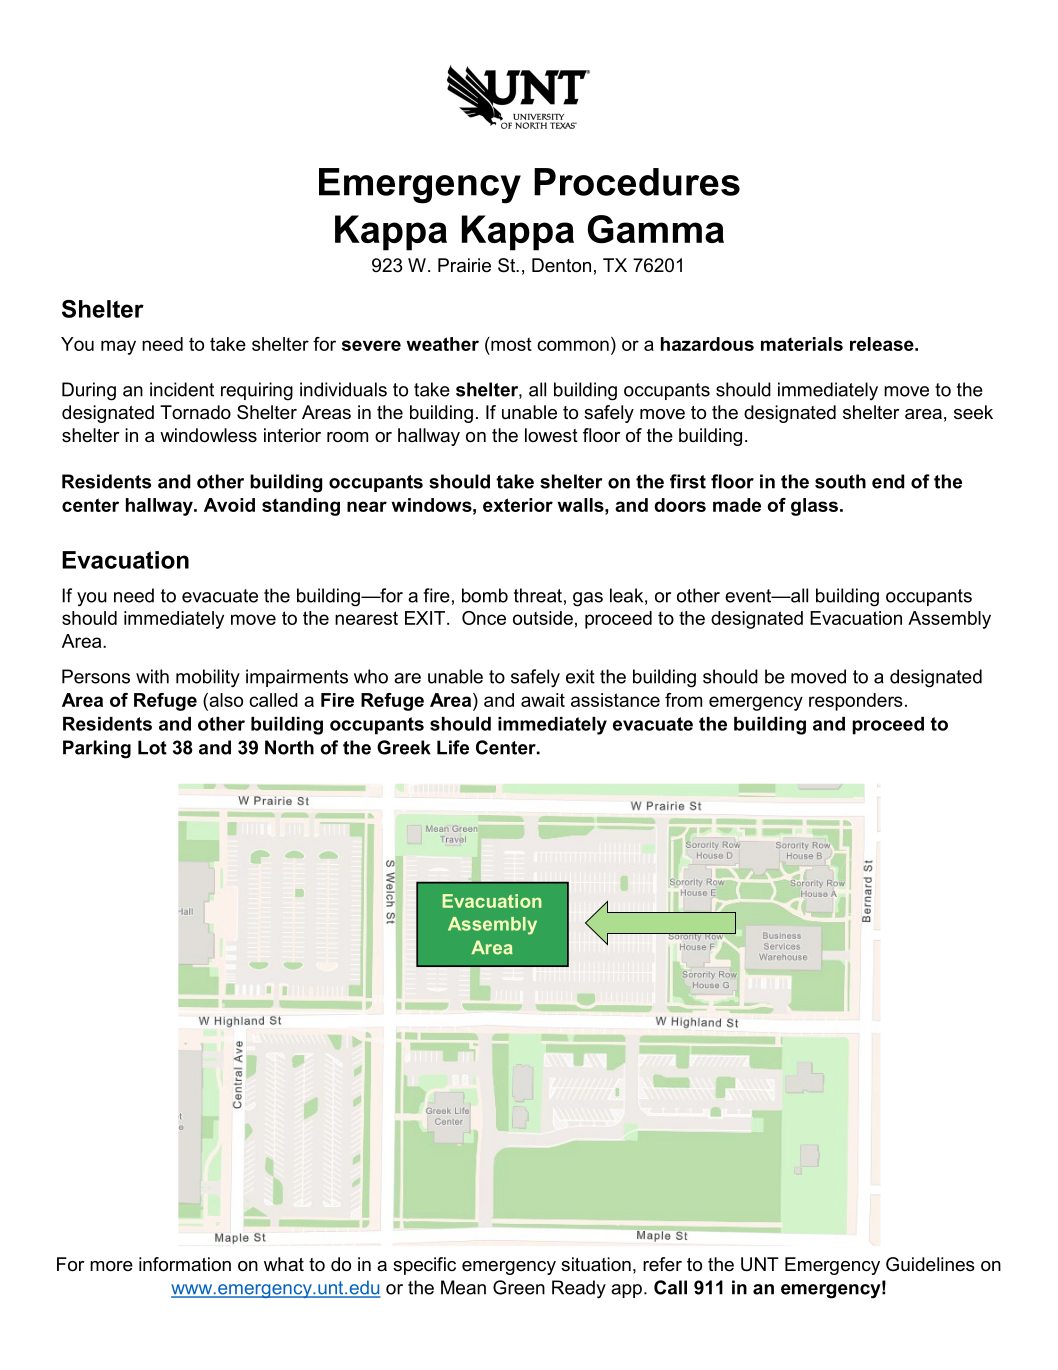 The width and height of the screenshot is (1058, 1370). What do you see at coordinates (519, 1287) in the screenshot?
I see `Green` at bounding box center [519, 1287].
